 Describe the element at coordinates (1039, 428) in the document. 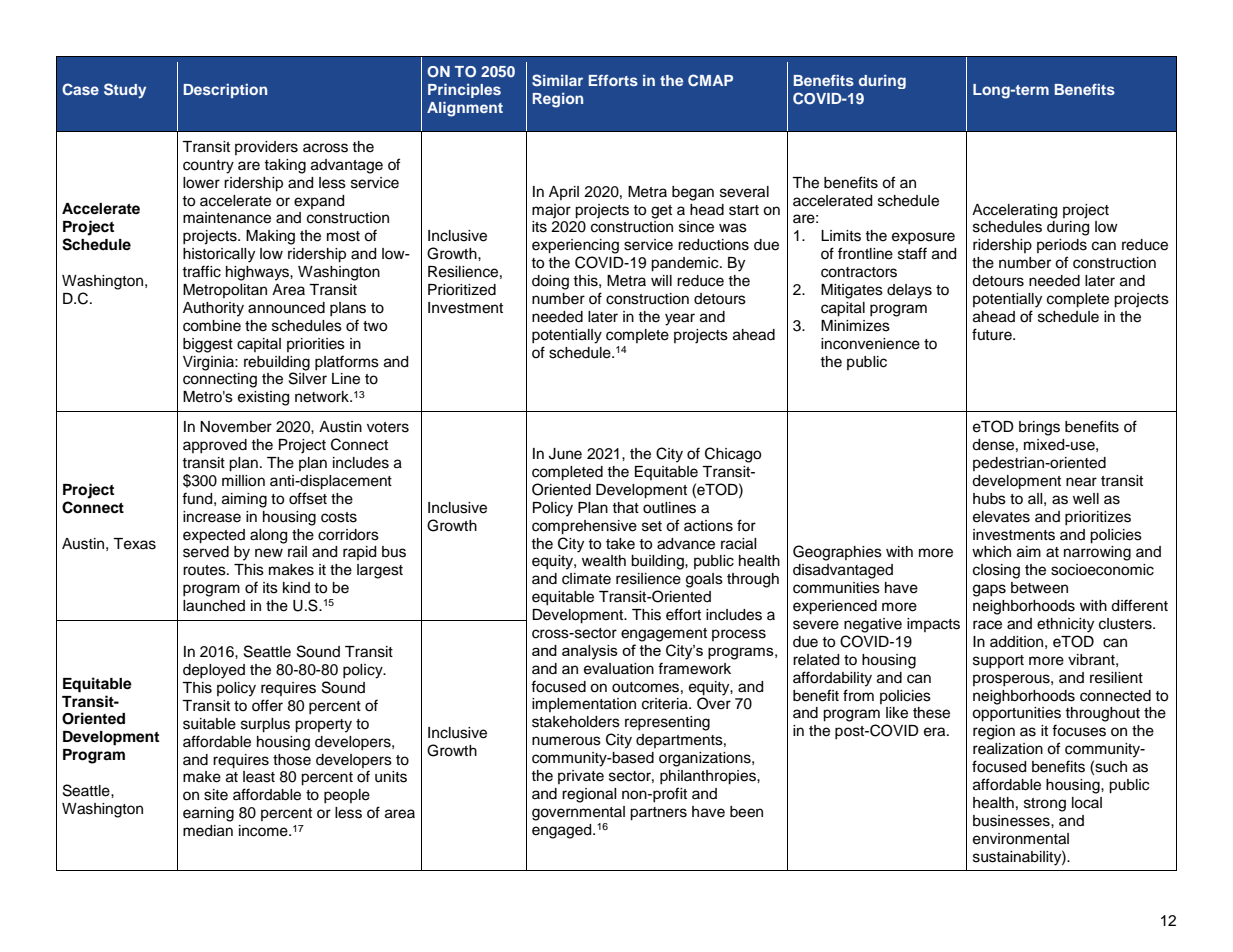

I see `brings` at that location.
